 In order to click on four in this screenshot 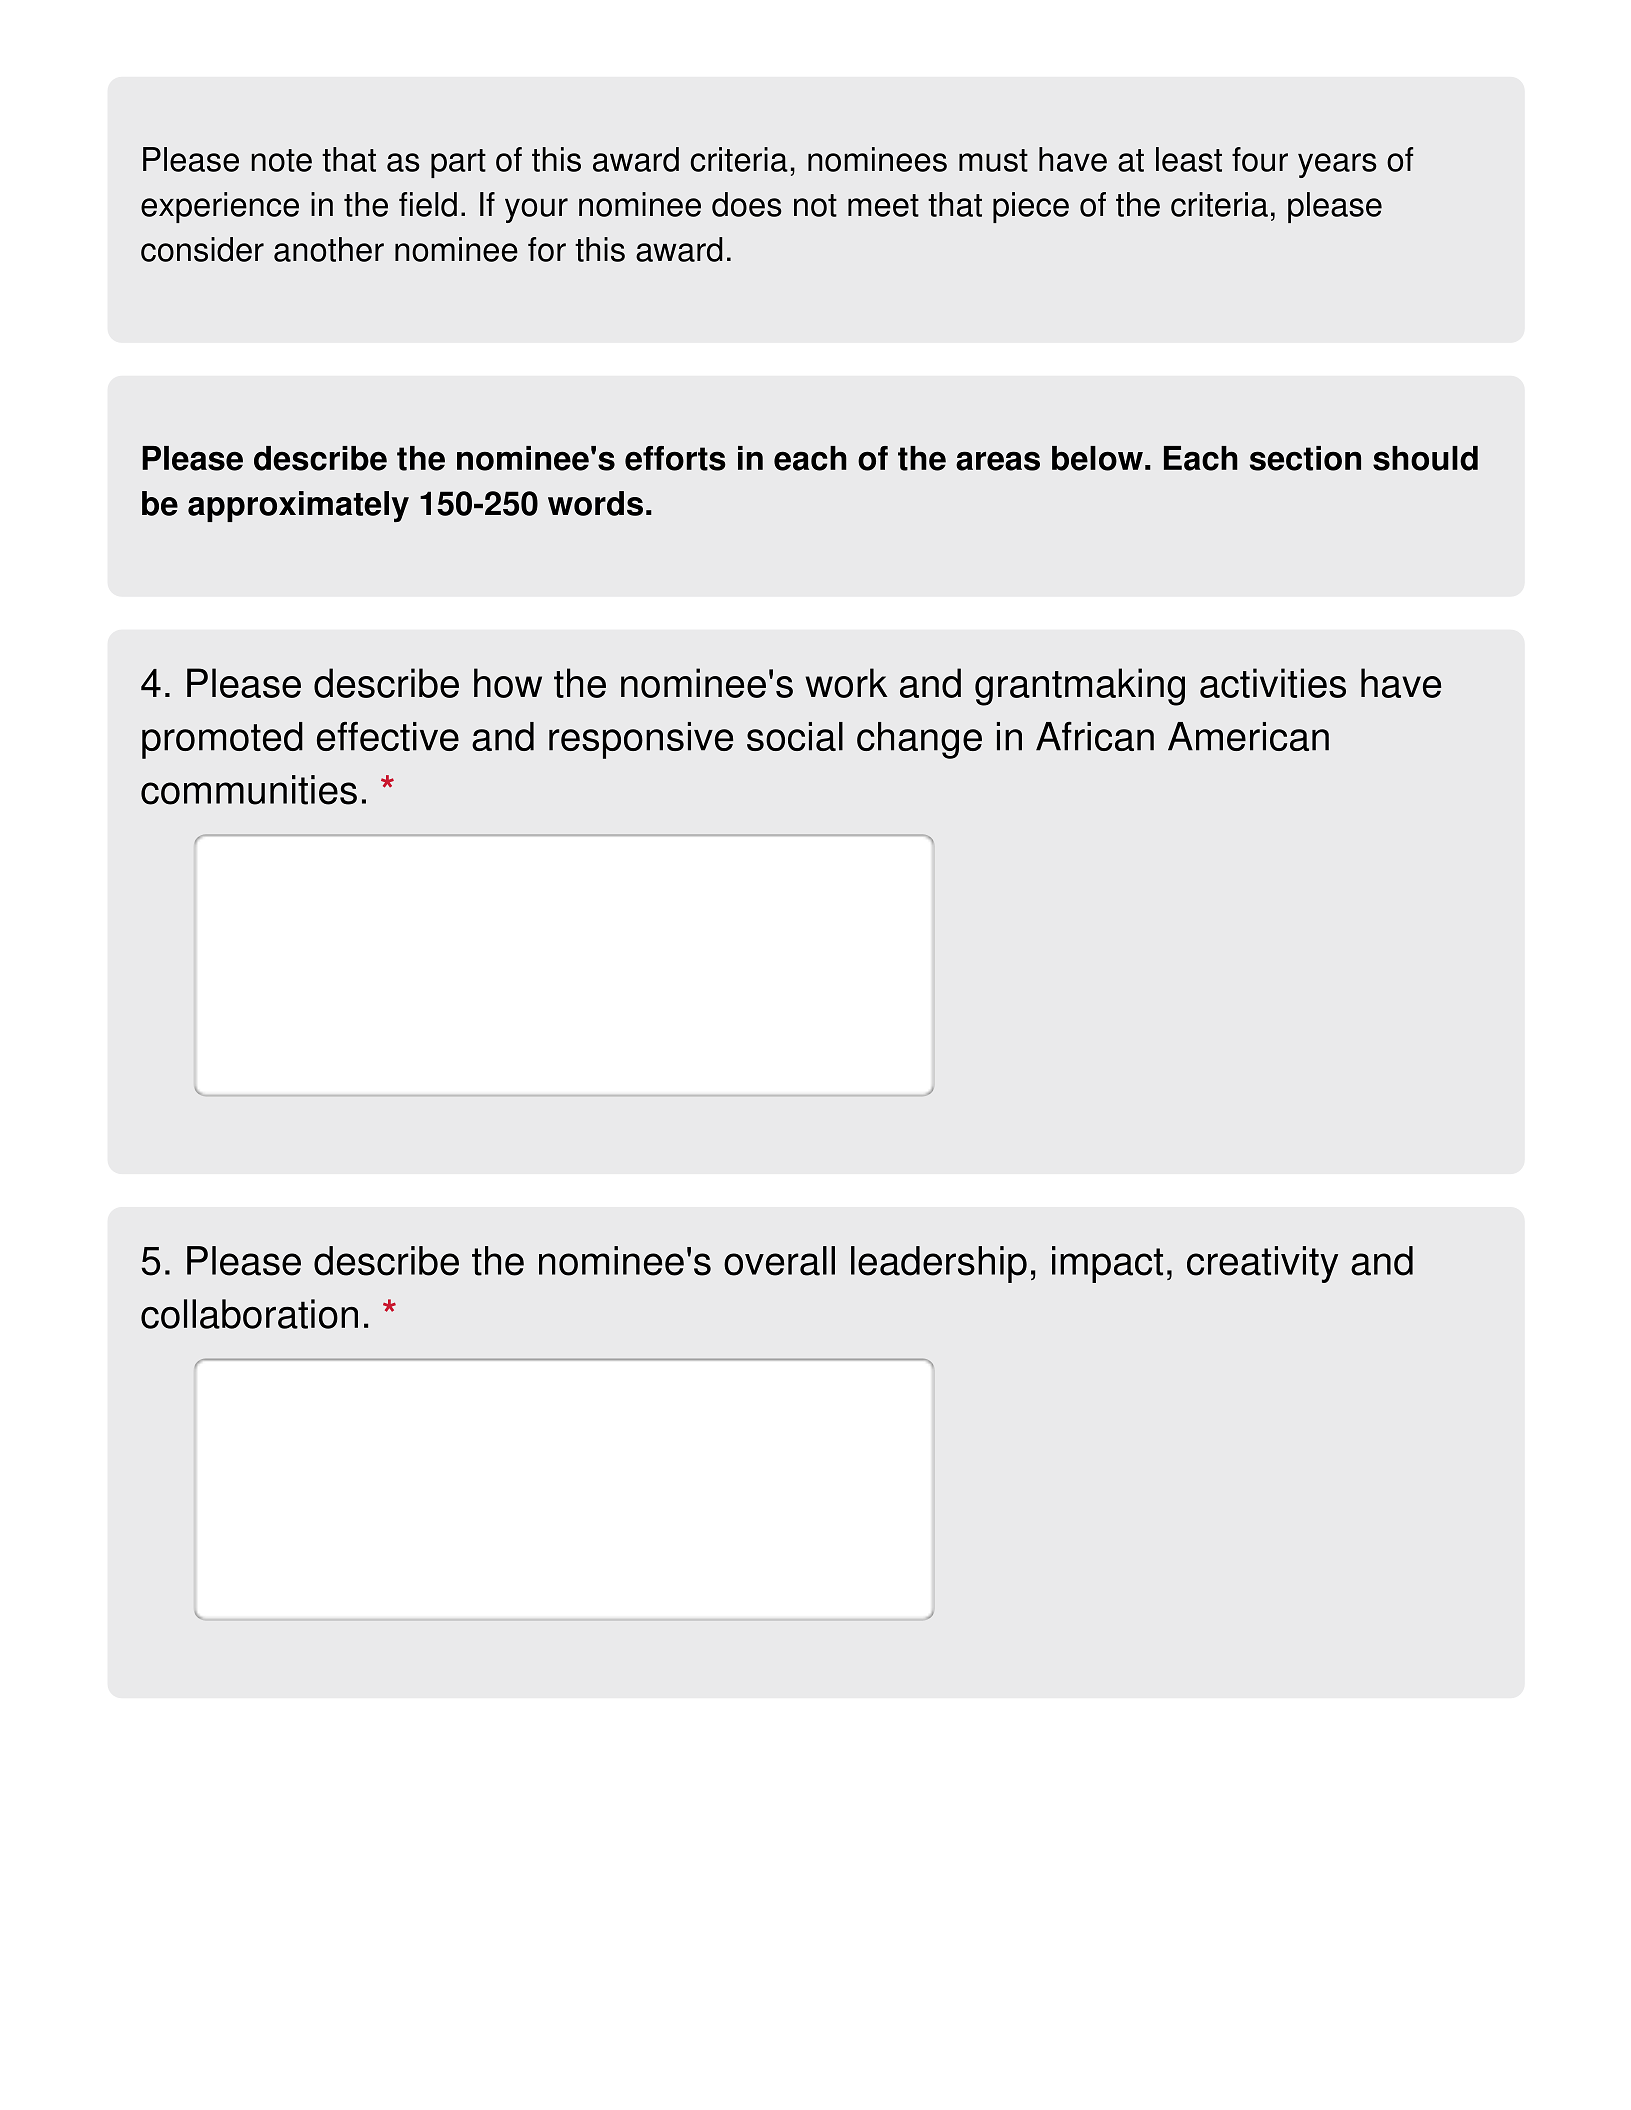, I will do `click(1260, 159)`.
